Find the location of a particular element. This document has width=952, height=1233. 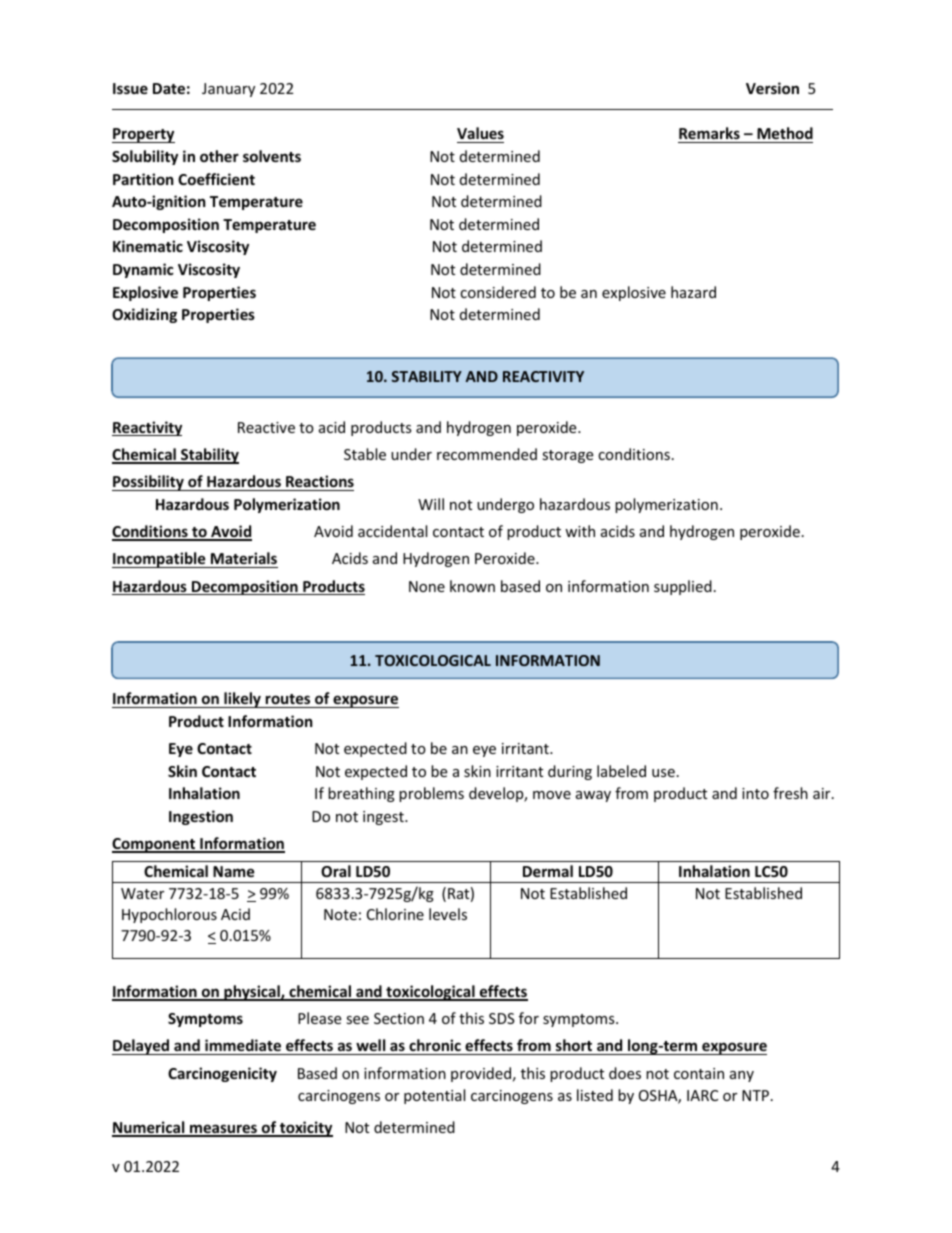

storage is located at coordinates (567, 456).
